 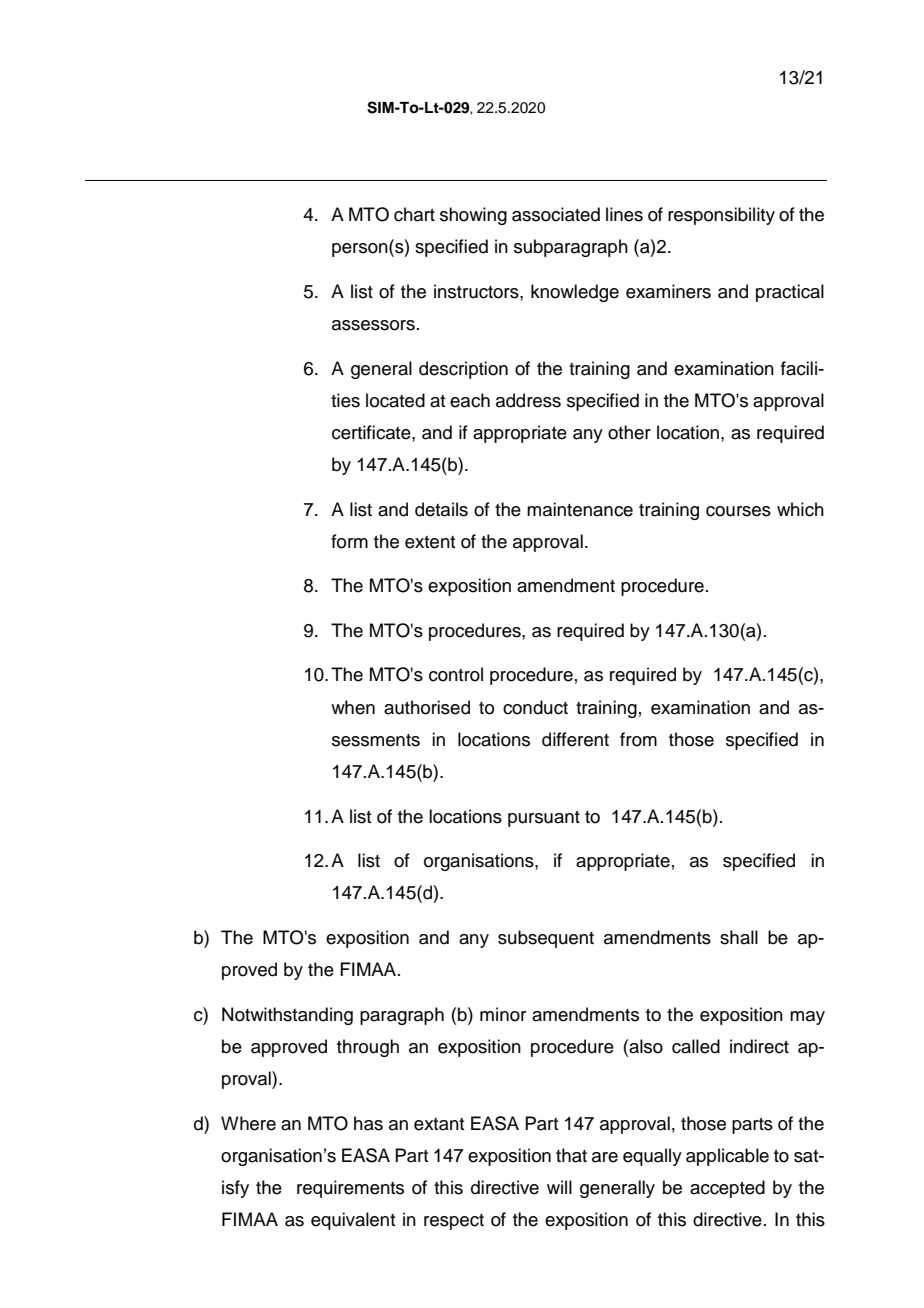 I want to click on chart, so click(x=414, y=214).
